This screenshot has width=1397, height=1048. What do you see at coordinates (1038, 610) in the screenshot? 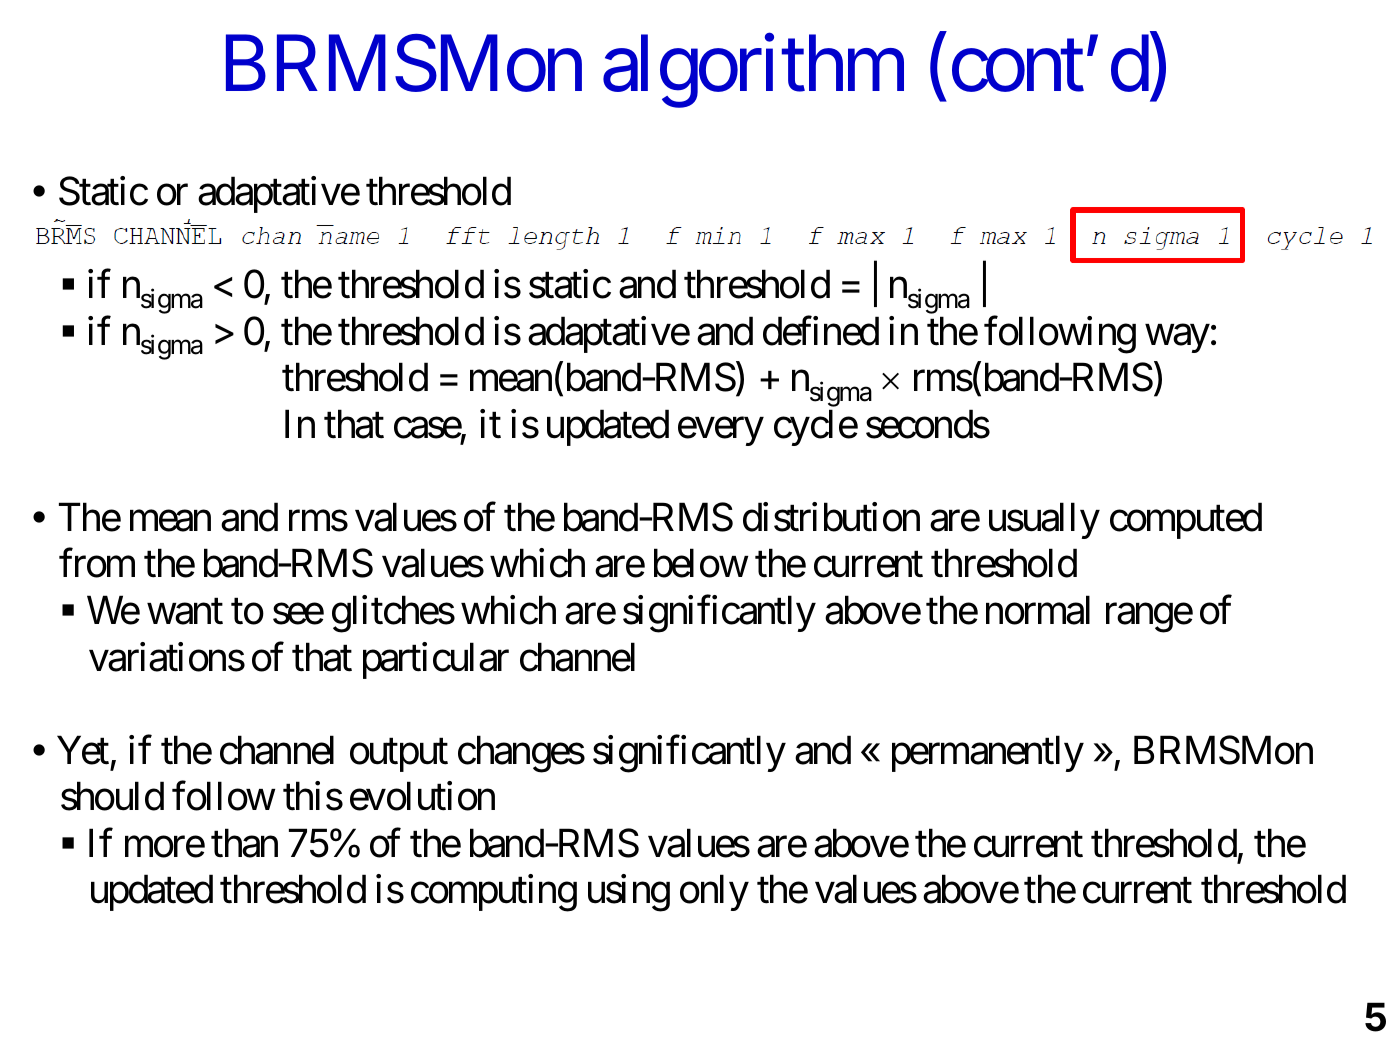
I see `normal` at bounding box center [1038, 610].
